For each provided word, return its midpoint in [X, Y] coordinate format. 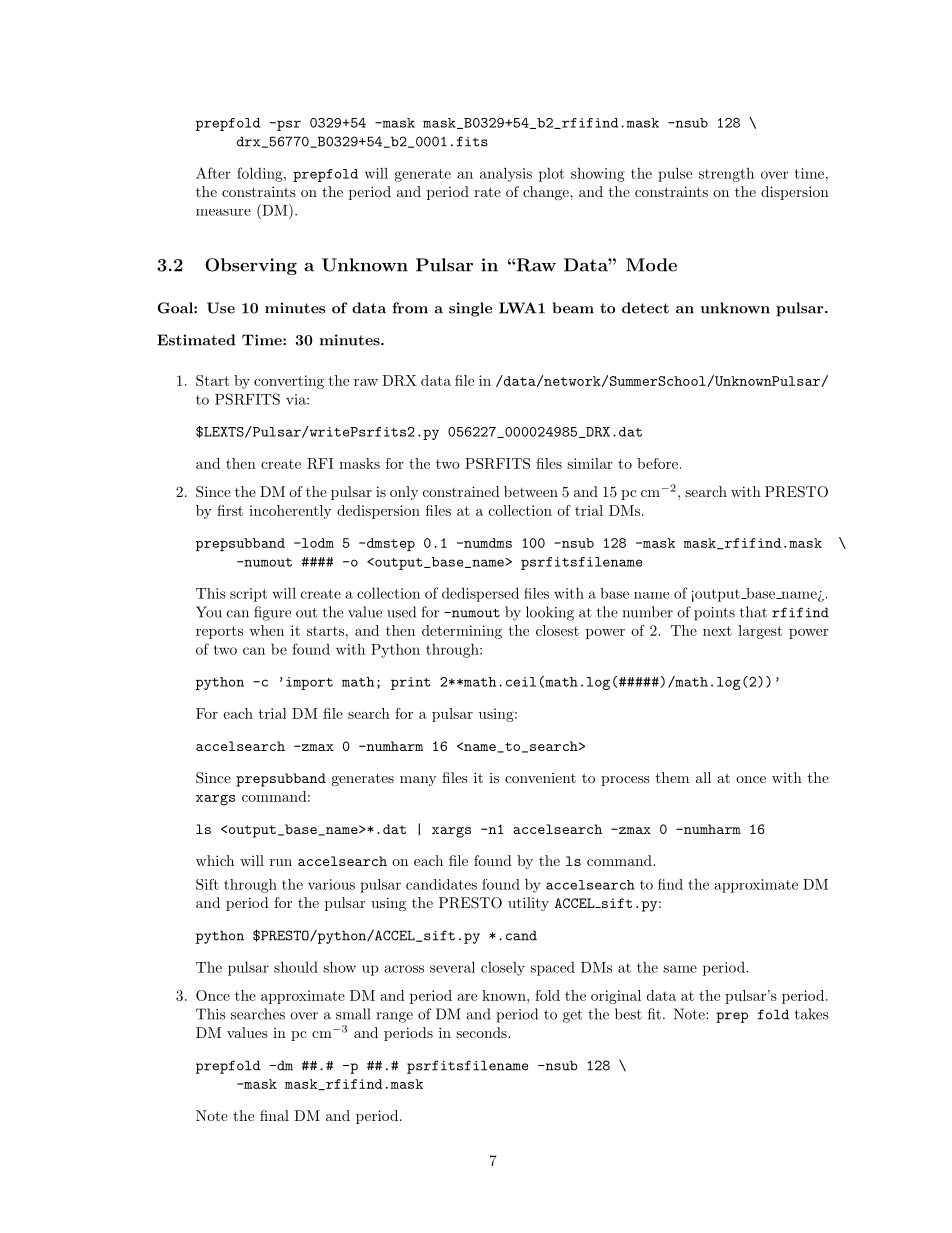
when [266, 630]
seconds [482, 1032]
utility [528, 904]
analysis [506, 174]
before [657, 463]
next [717, 631]
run [281, 862]
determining [462, 632]
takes [812, 1014]
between [531, 491]
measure [223, 212]
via [297, 399]
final [274, 1115]
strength [726, 175]
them [672, 777]
